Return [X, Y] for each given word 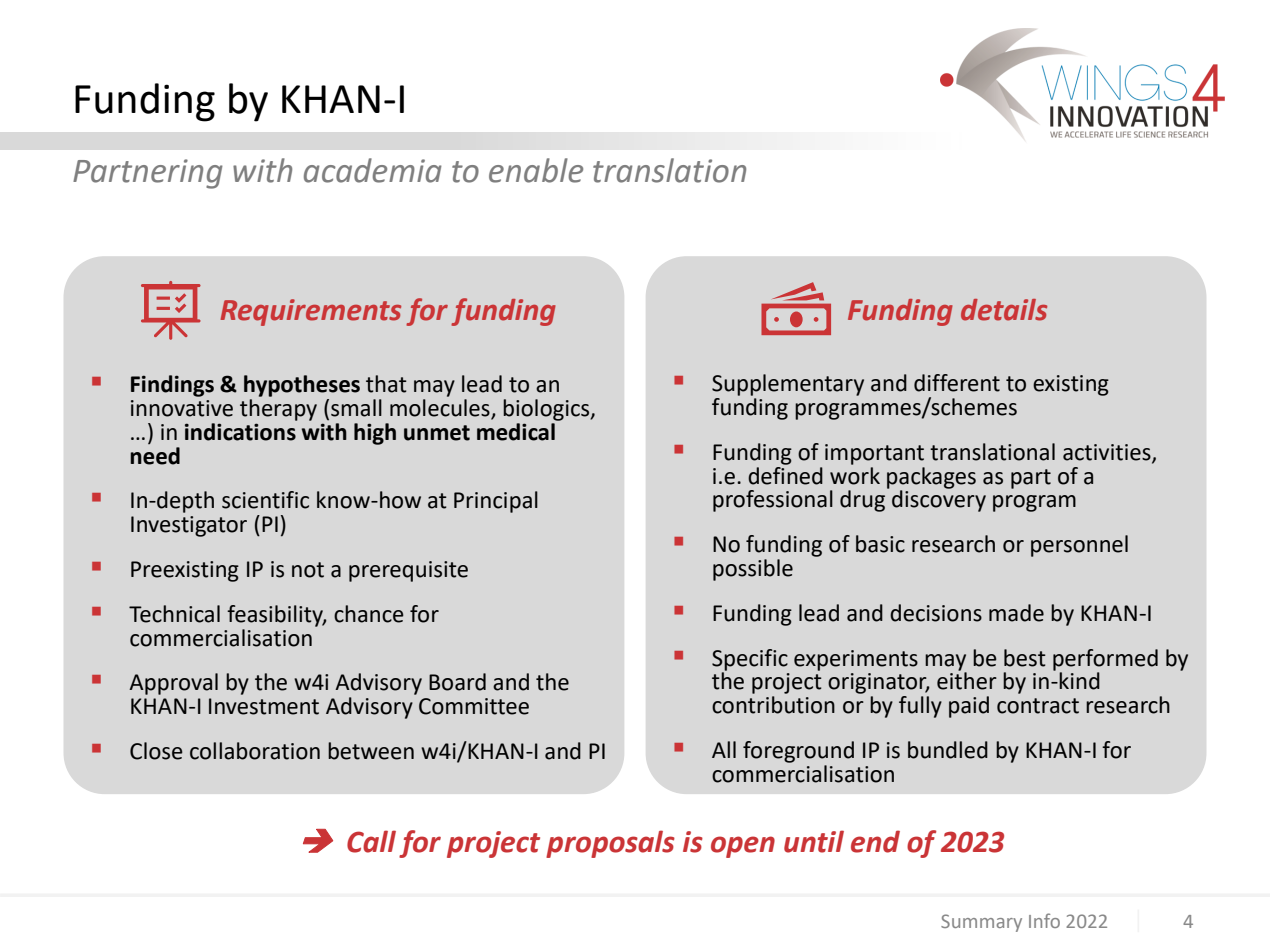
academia [373, 170]
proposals [610, 844]
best [1025, 658]
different [957, 383]
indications [240, 432]
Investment [264, 706]
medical [516, 432]
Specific [750, 660]
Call [371, 841]
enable [536, 170]
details [1004, 310]
